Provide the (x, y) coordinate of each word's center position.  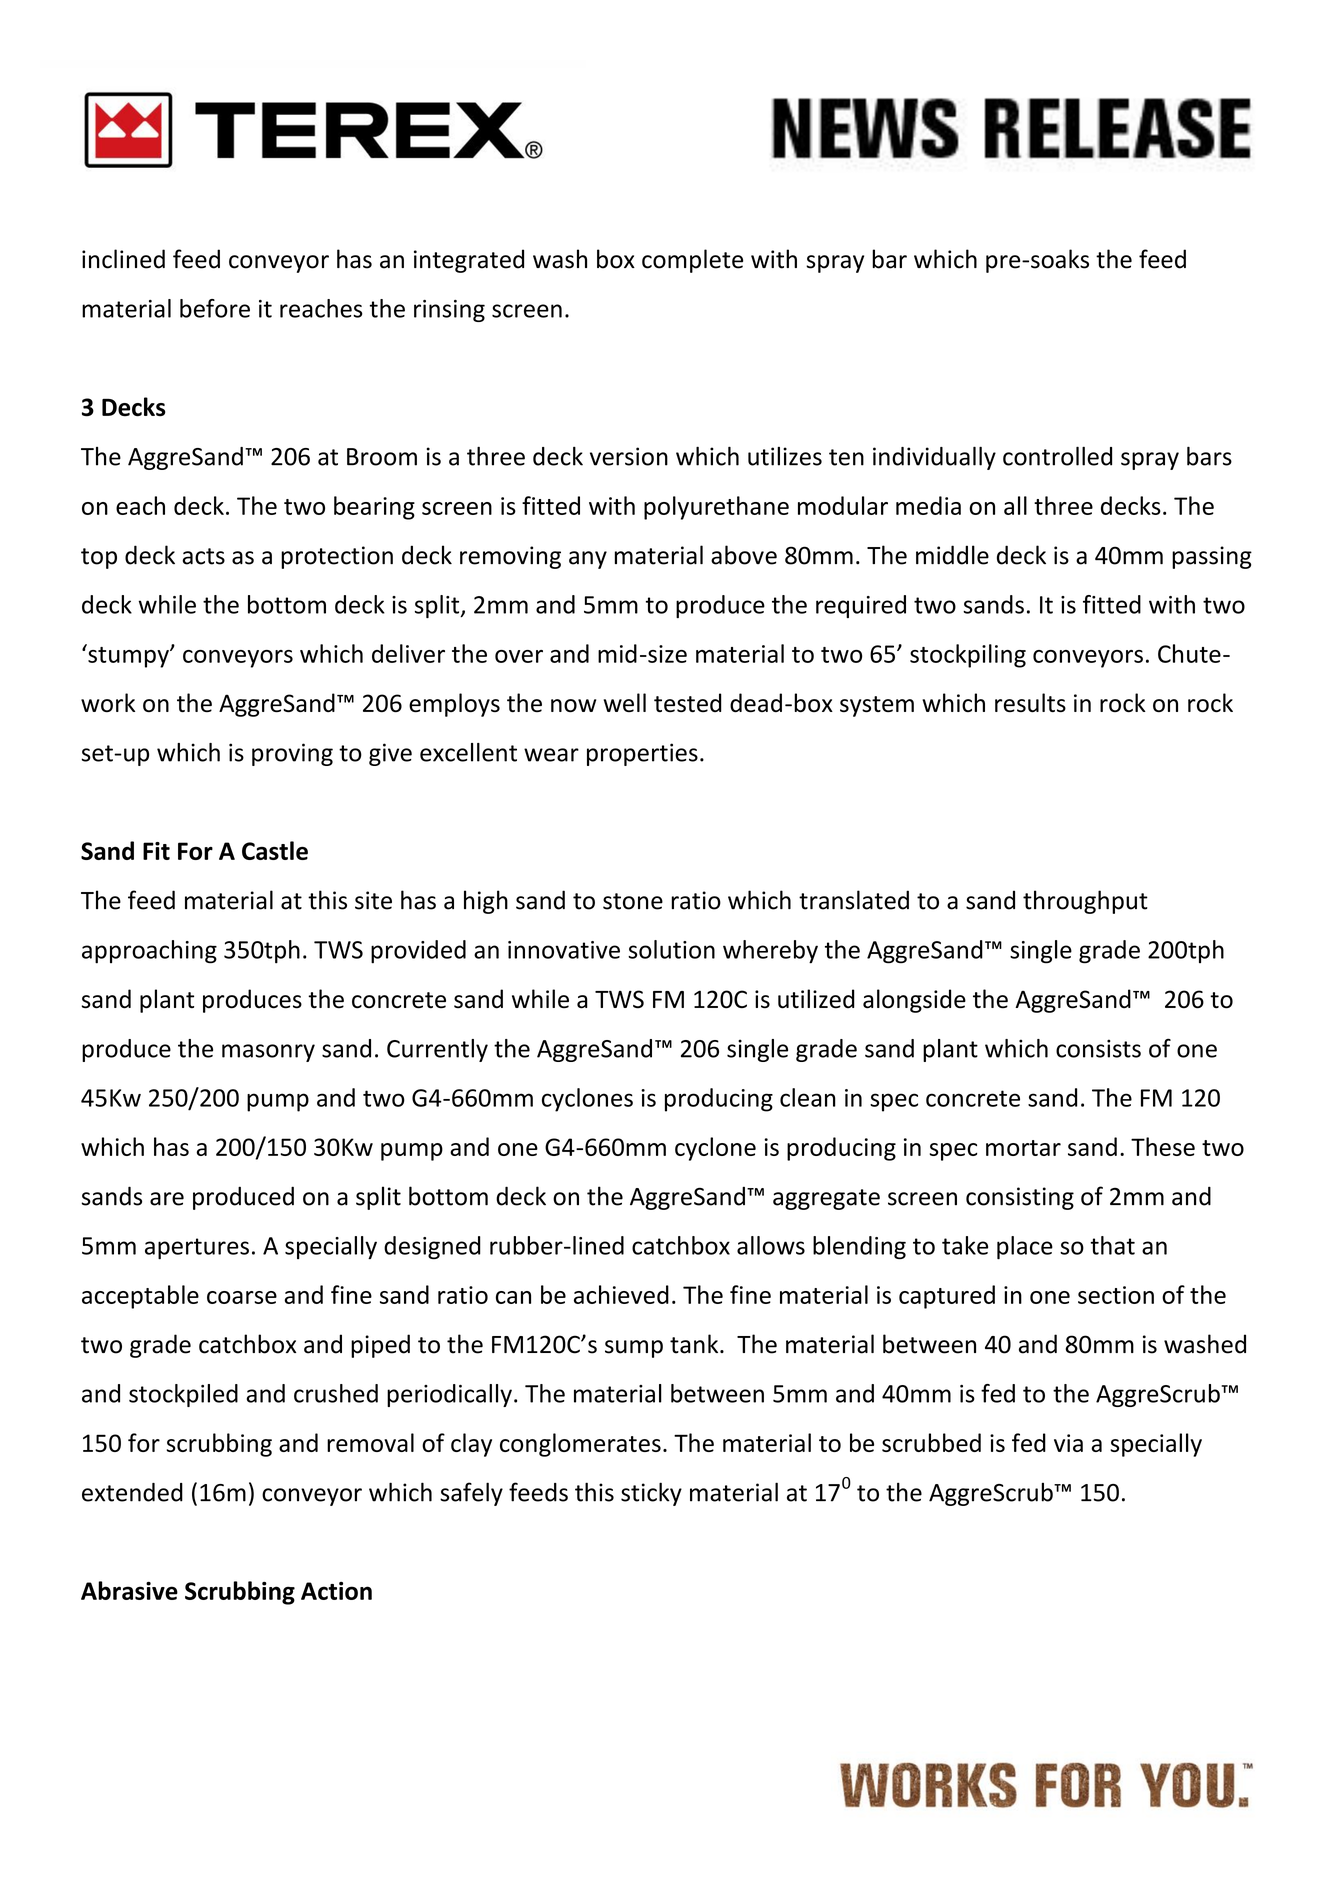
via (1068, 1443)
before (215, 308)
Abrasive (129, 1590)
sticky (651, 1494)
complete (692, 261)
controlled (1057, 456)
